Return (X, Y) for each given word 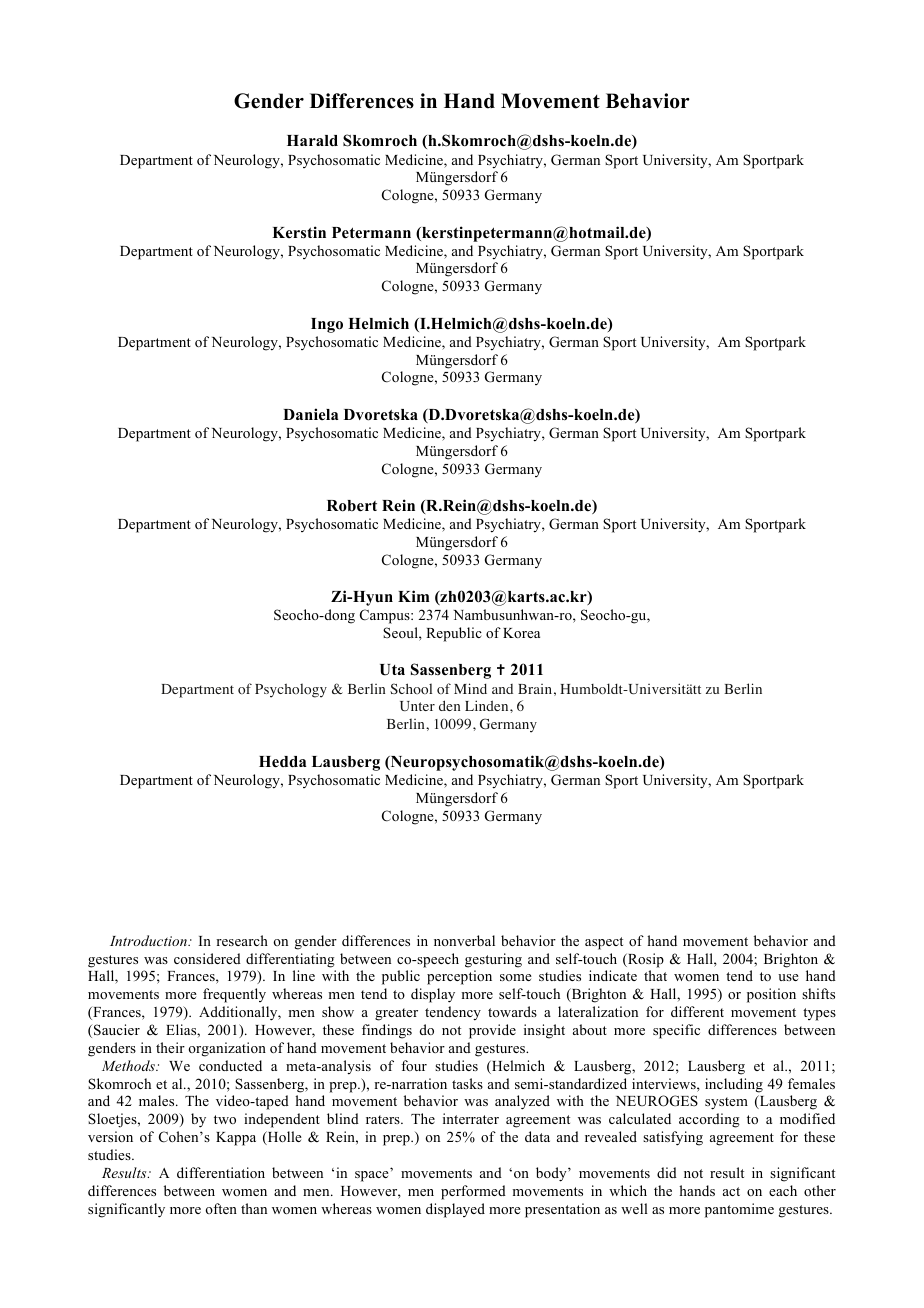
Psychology (291, 690)
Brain (535, 689)
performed (473, 1192)
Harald (312, 141)
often (221, 1208)
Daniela (310, 414)
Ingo (327, 325)
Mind (470, 688)
